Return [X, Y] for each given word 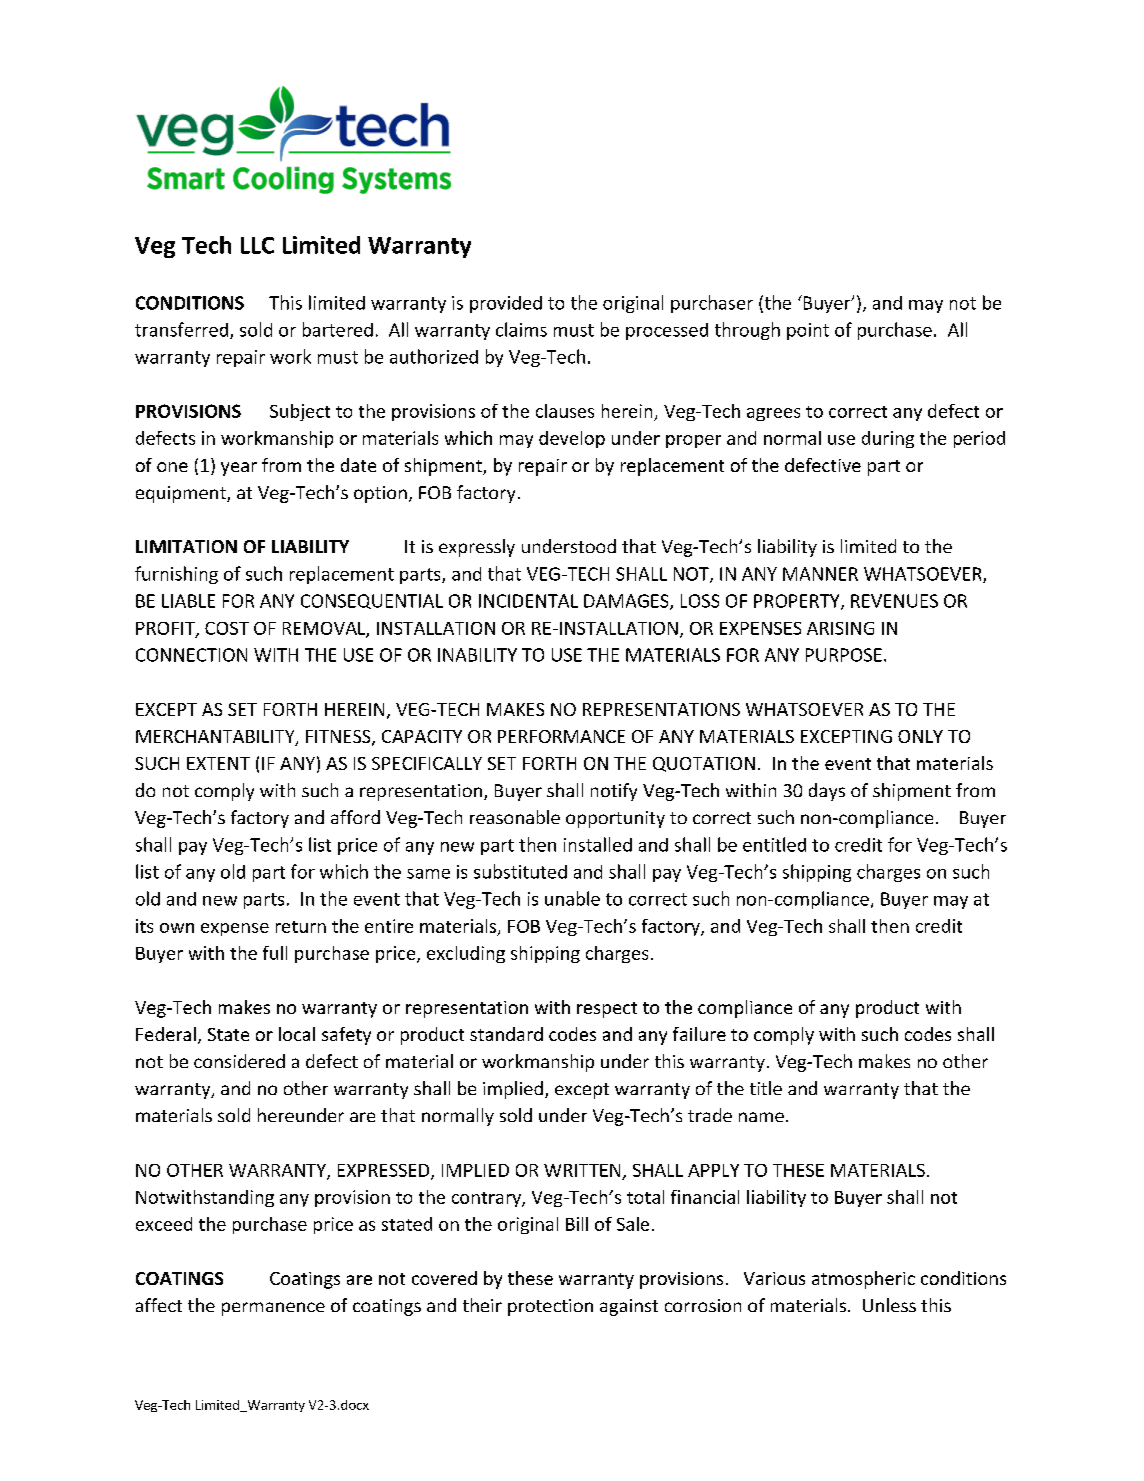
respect [607, 1010]
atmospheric [863, 1280]
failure [699, 1034]
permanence [273, 1309]
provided [506, 304]
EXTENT [218, 763]
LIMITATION [186, 546]
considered [239, 1061]
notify [614, 792]
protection [550, 1307]
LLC [257, 245]
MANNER [820, 574]
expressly [477, 548]
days [827, 792]
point [808, 331]
